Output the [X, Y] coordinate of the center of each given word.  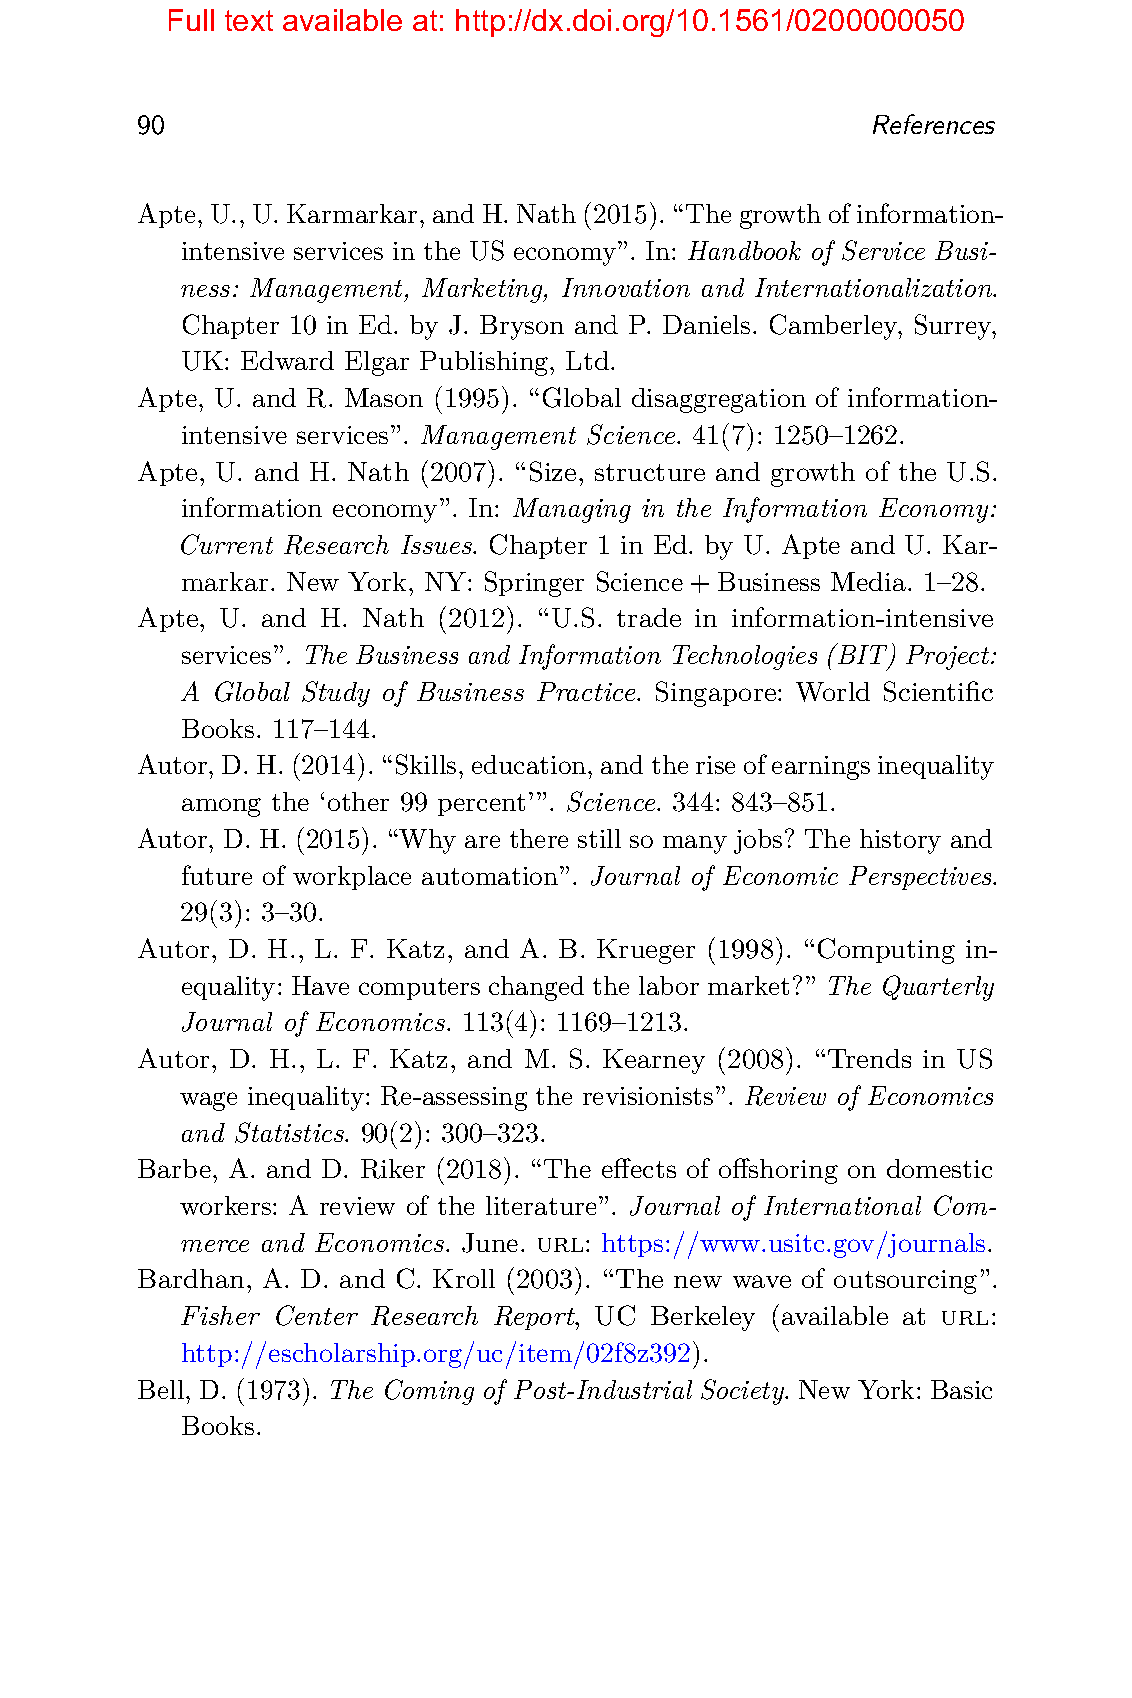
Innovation [626, 287]
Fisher [220, 1315]
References [934, 124]
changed [536, 988]
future [217, 875]
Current [227, 544]
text [249, 20]
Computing [886, 951]
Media [868, 581]
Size [553, 471]
